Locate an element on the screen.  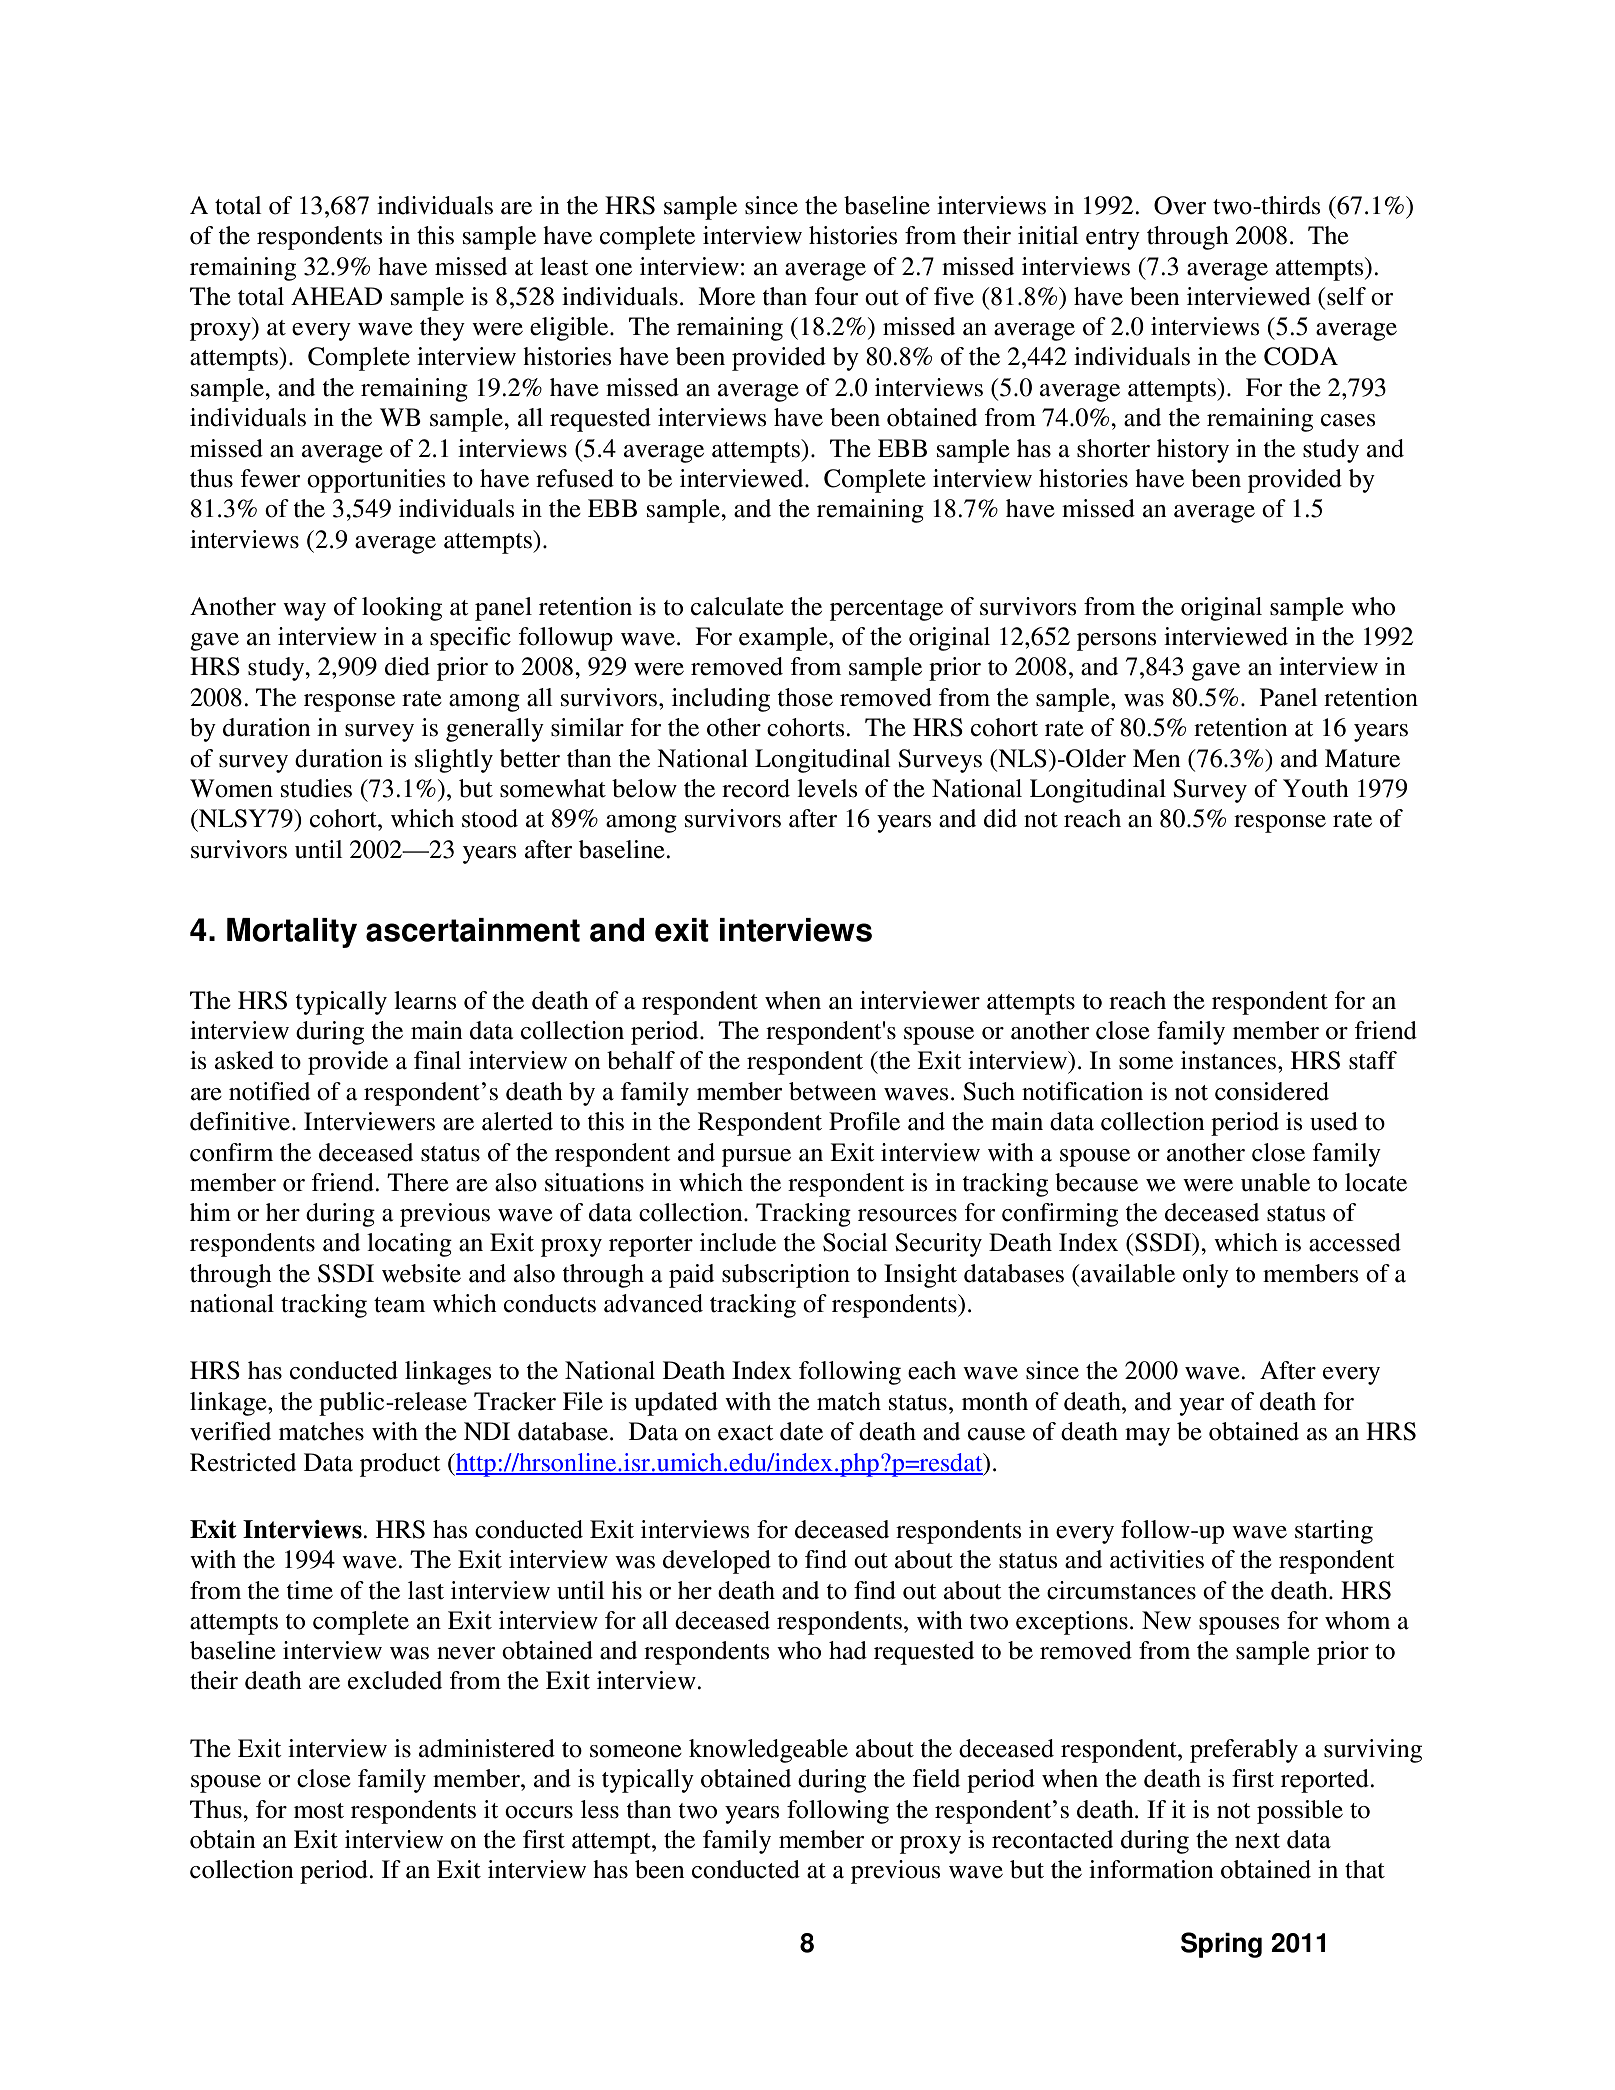
persons is located at coordinates (1117, 642).
